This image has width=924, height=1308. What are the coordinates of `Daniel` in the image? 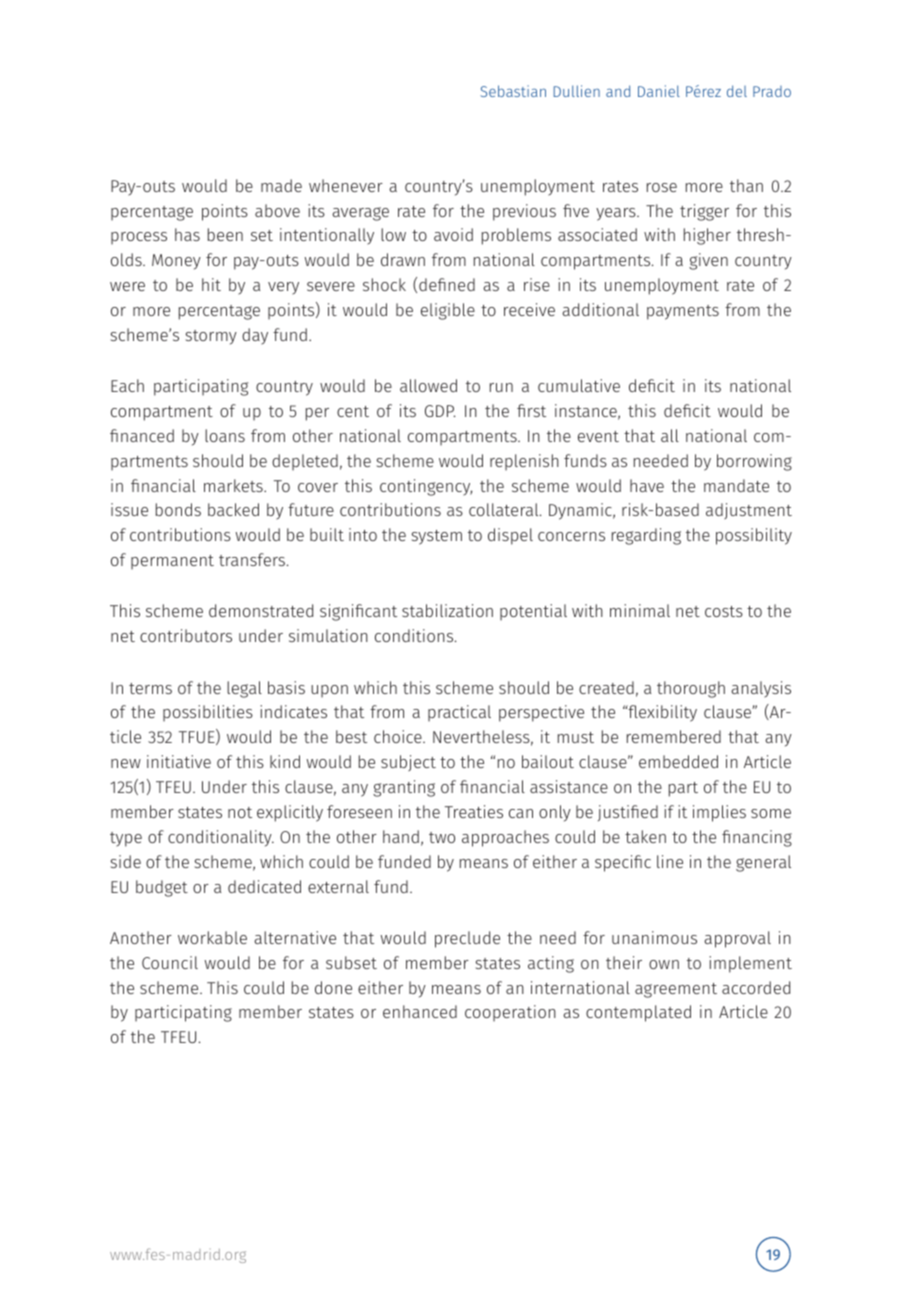 It's located at (659, 91).
